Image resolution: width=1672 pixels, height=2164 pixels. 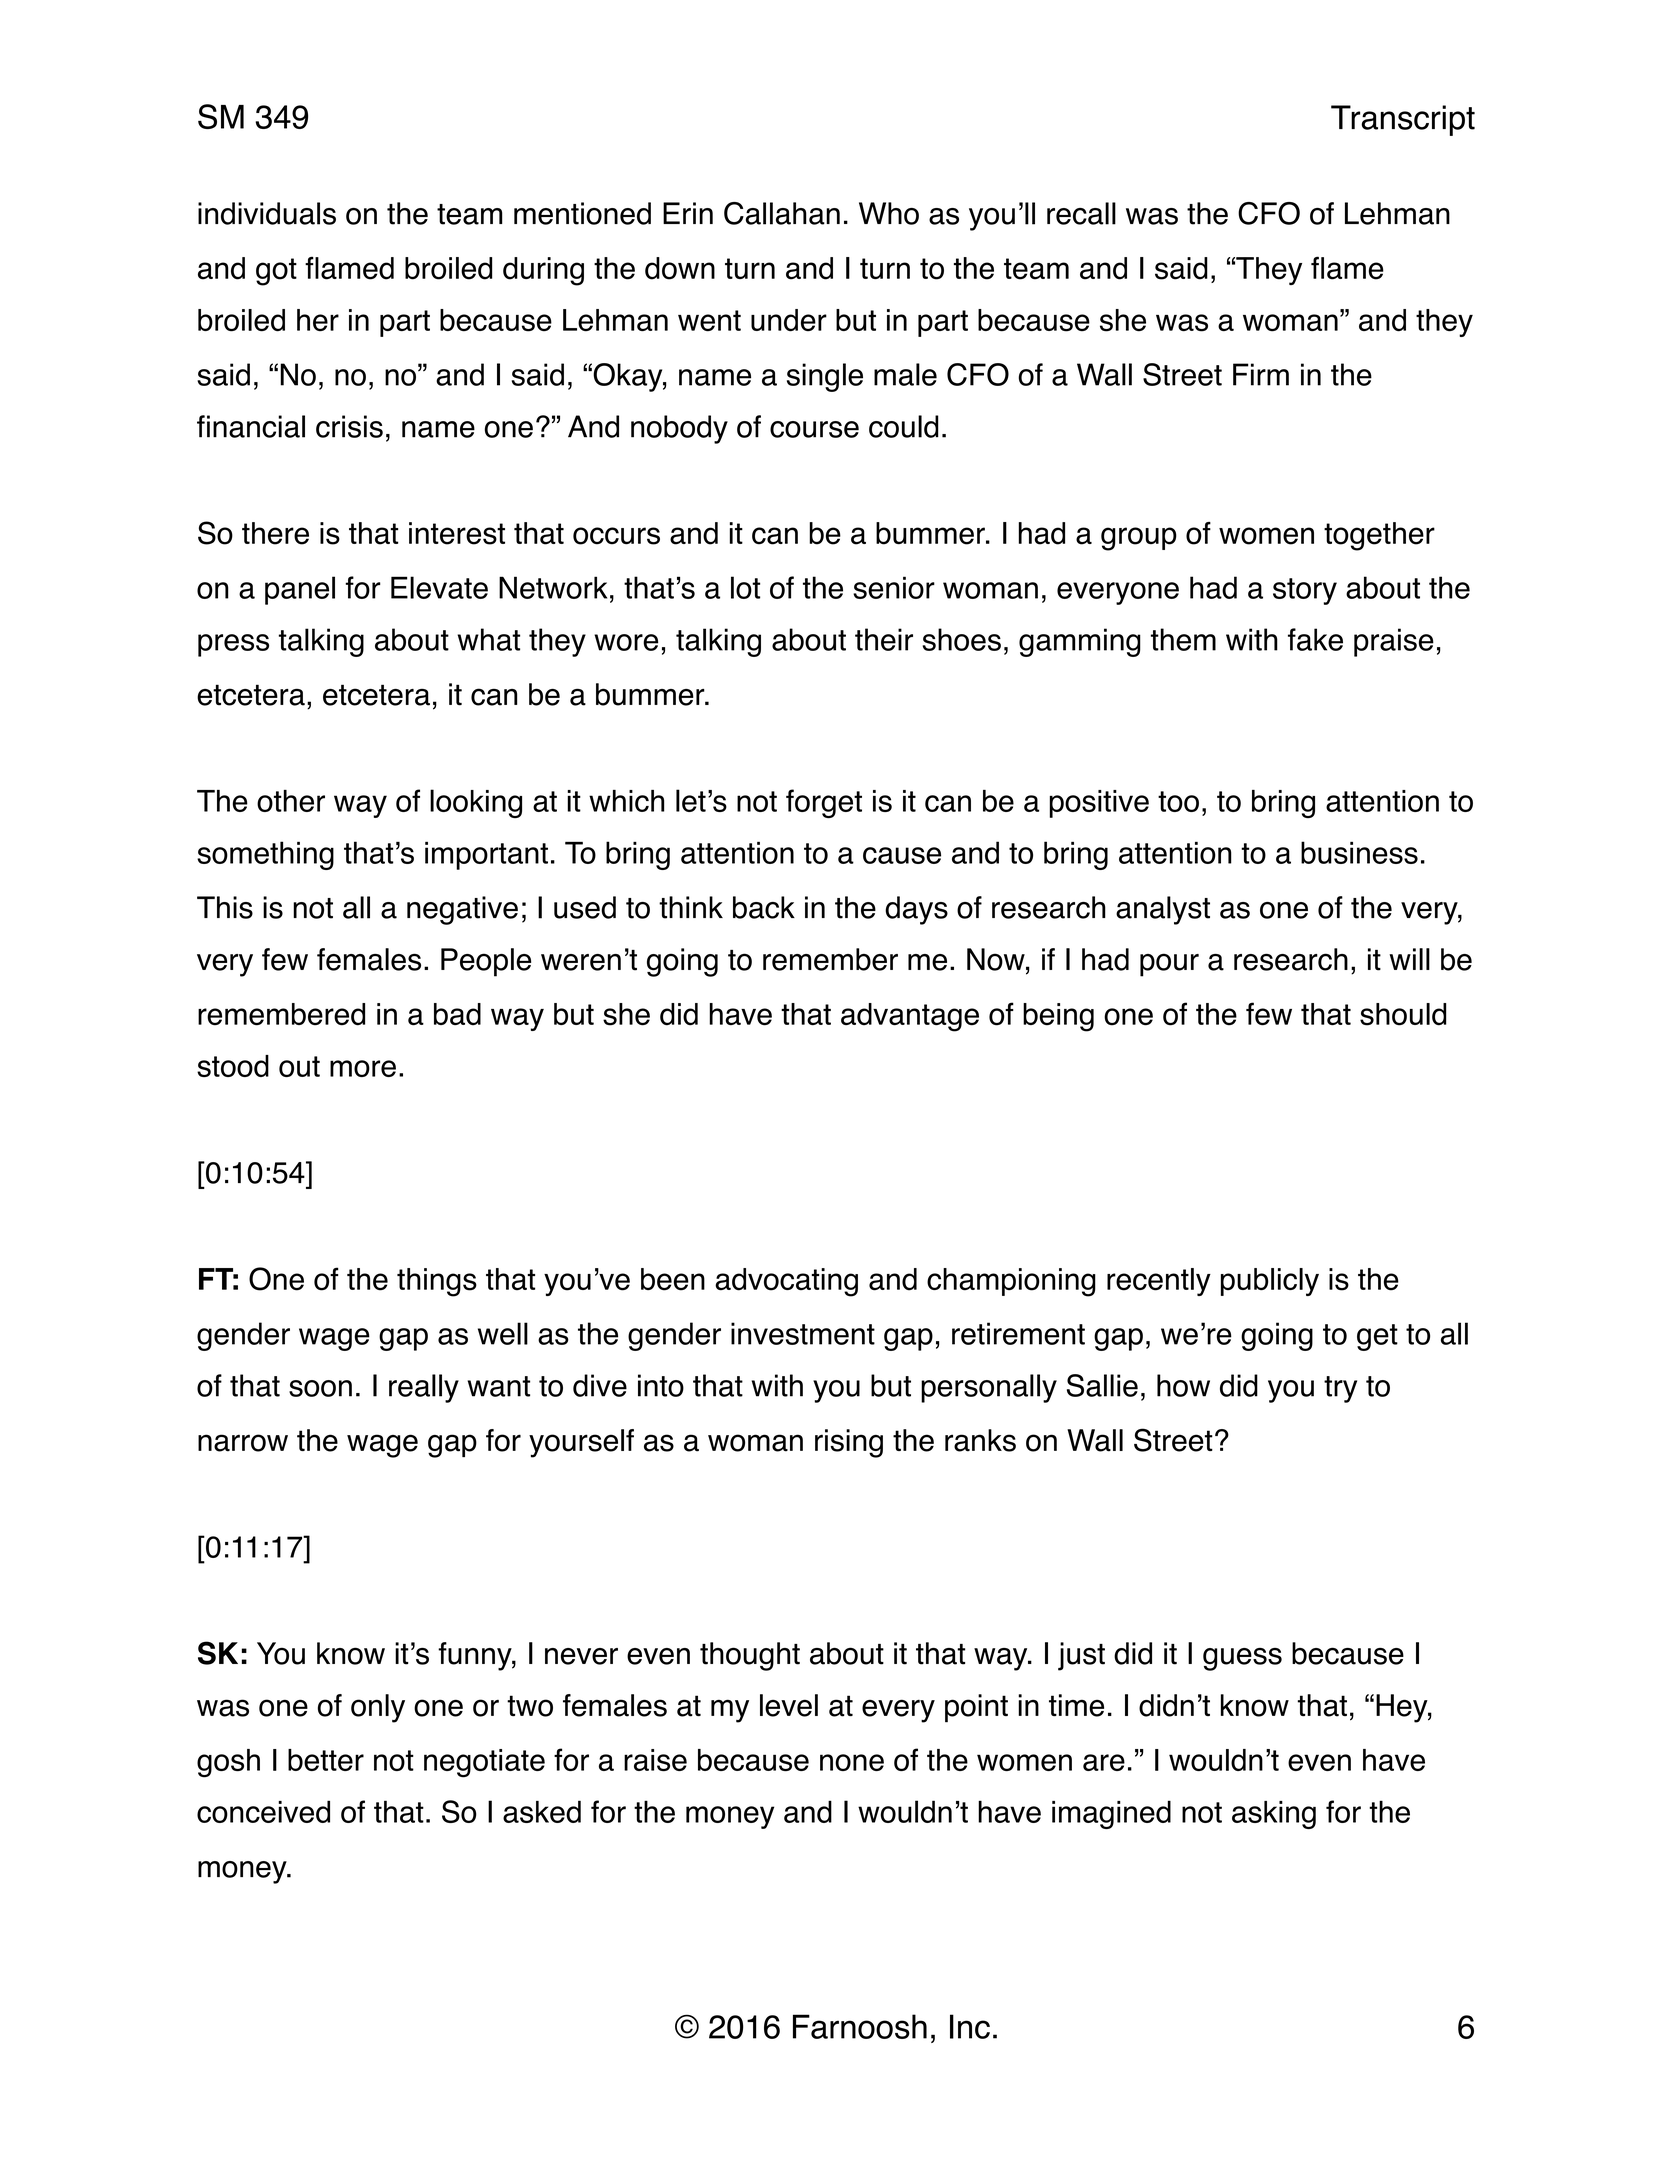 I want to click on narrow, so click(x=243, y=1443).
